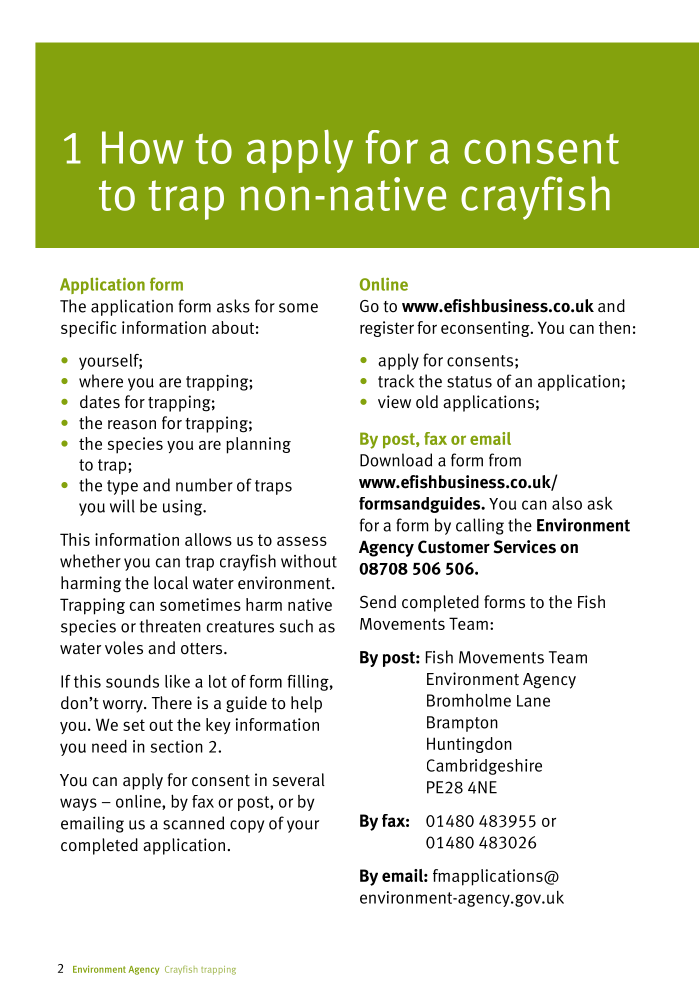 The image size is (699, 992). What do you see at coordinates (614, 327) in the page?
I see `then` at bounding box center [614, 327].
